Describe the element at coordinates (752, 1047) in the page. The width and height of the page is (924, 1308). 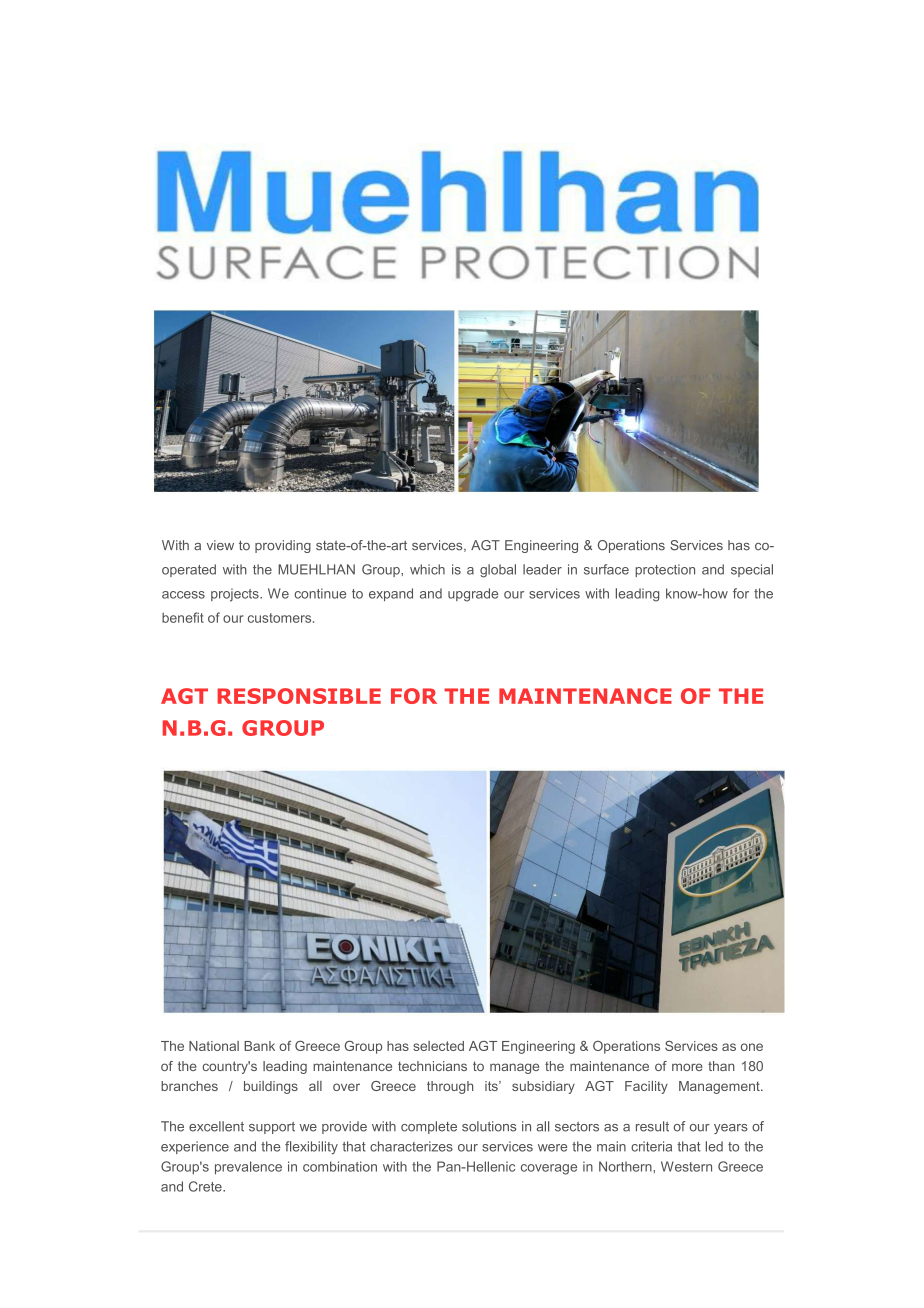
I see `one` at that location.
